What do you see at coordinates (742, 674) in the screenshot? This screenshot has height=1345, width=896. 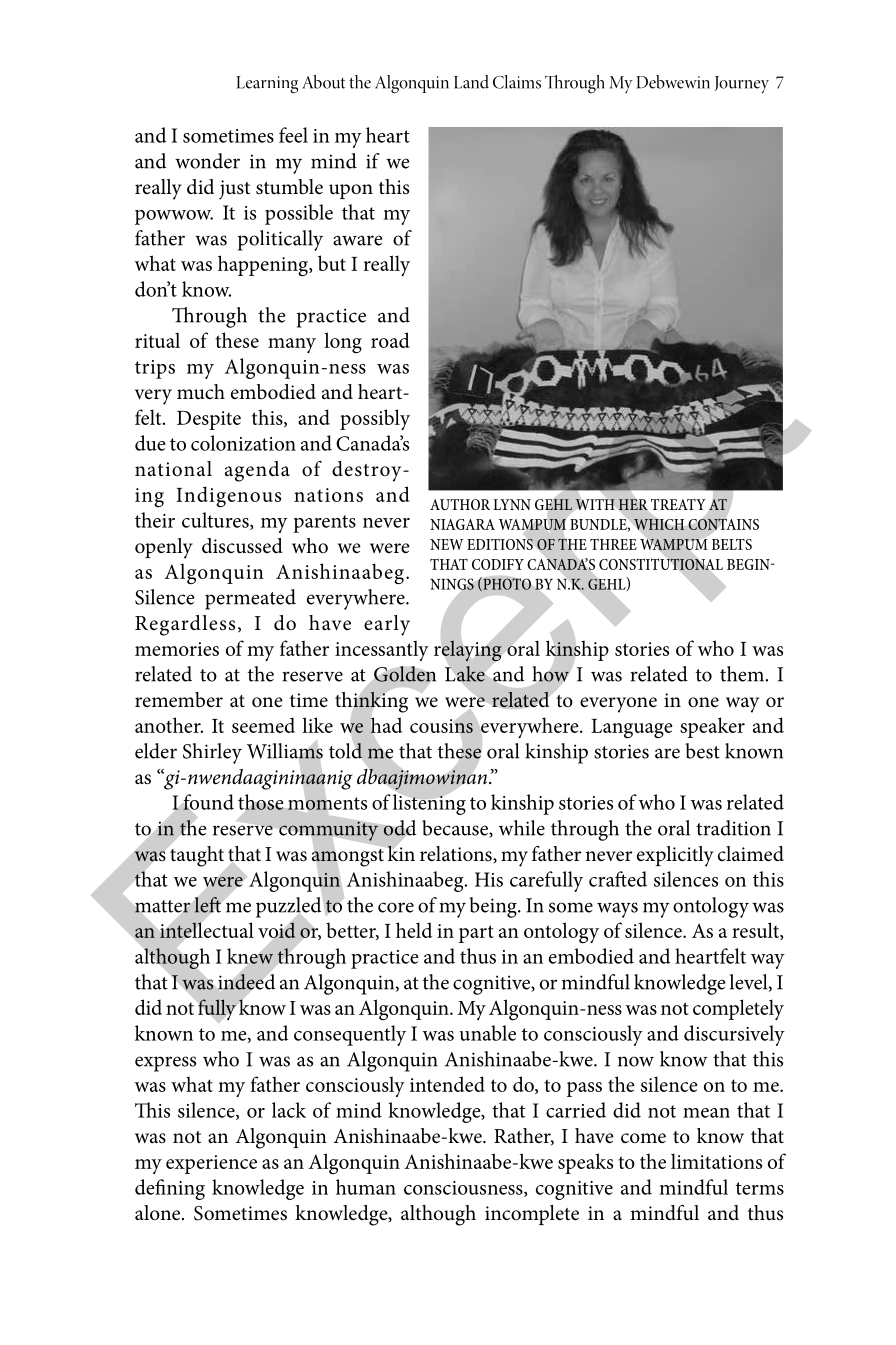 I see `them` at bounding box center [742, 674].
